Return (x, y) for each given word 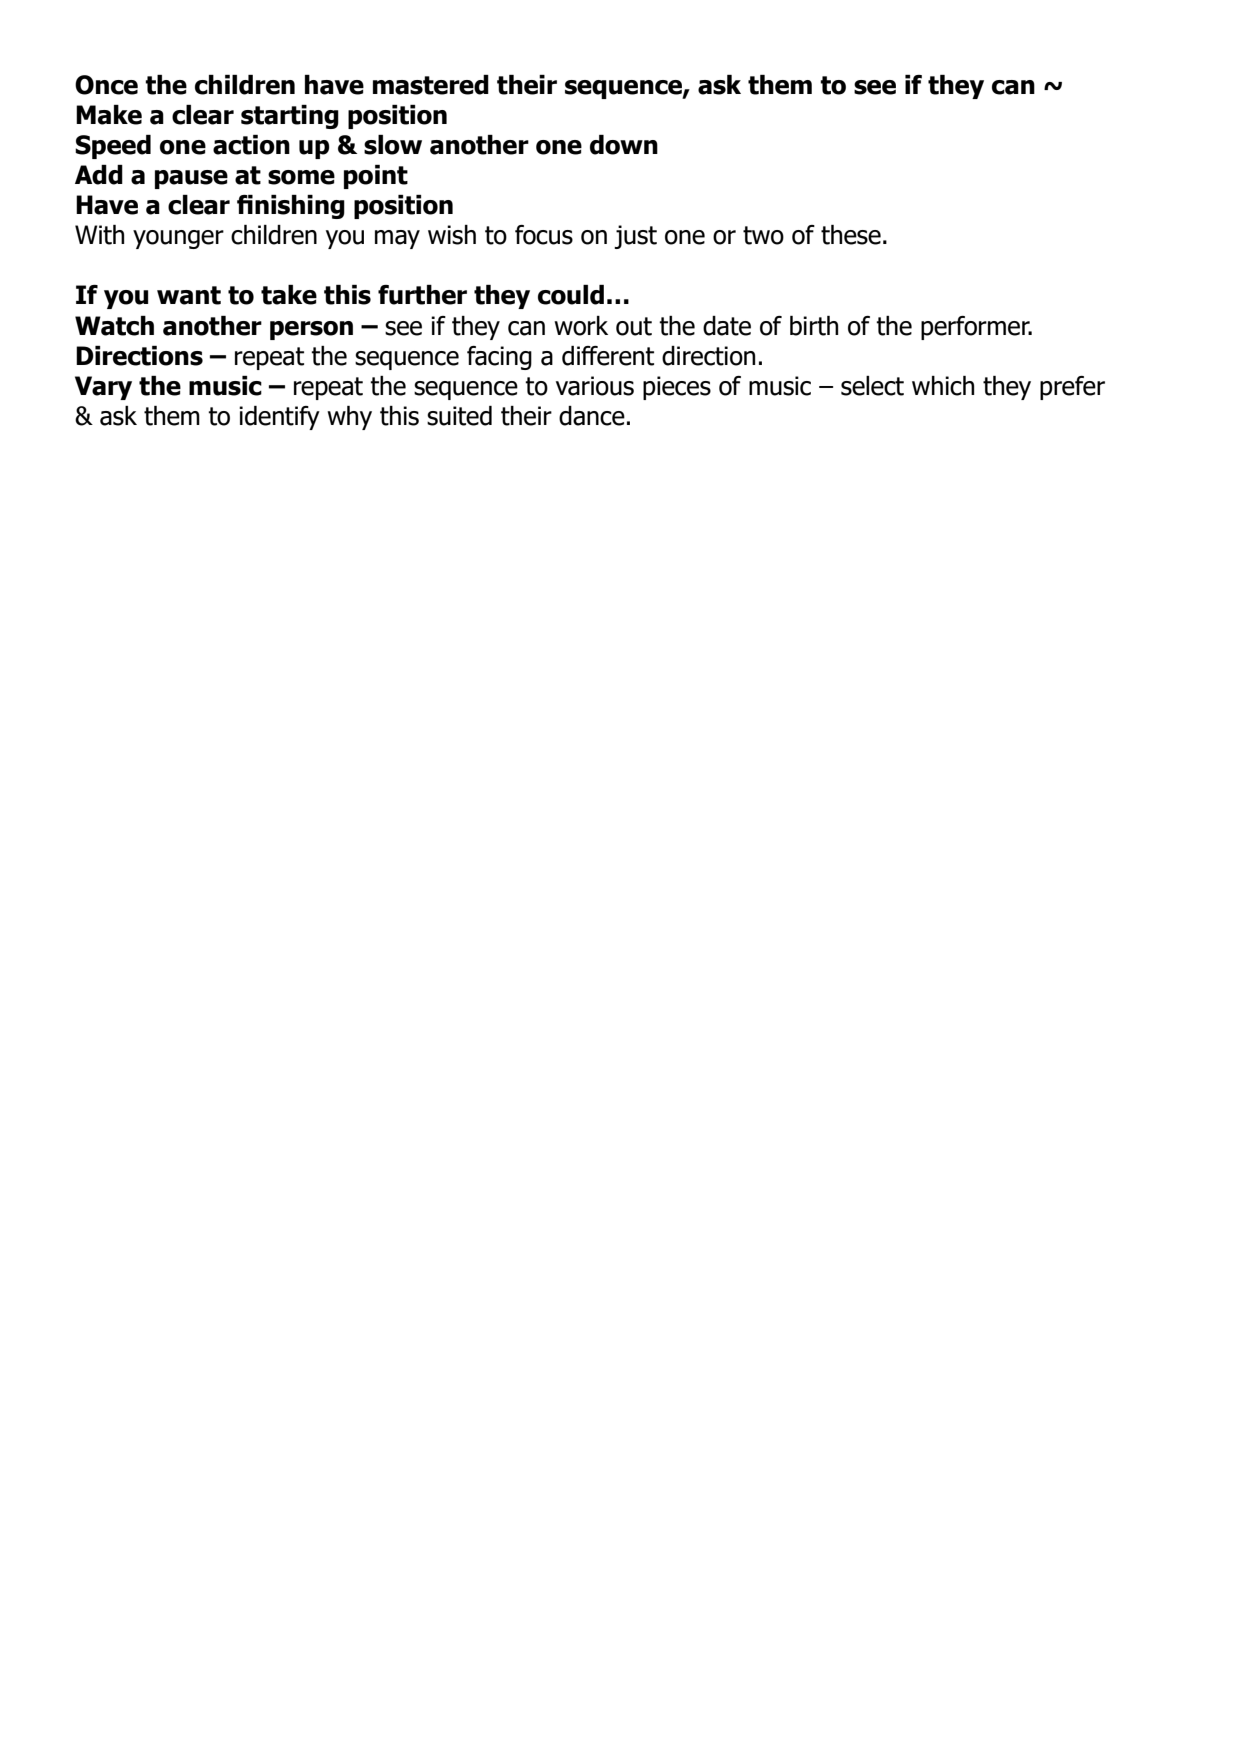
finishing (291, 207)
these (851, 235)
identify (279, 418)
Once (106, 85)
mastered (431, 85)
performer (976, 328)
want (189, 295)
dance (592, 416)
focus (544, 235)
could (571, 295)
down (624, 145)
